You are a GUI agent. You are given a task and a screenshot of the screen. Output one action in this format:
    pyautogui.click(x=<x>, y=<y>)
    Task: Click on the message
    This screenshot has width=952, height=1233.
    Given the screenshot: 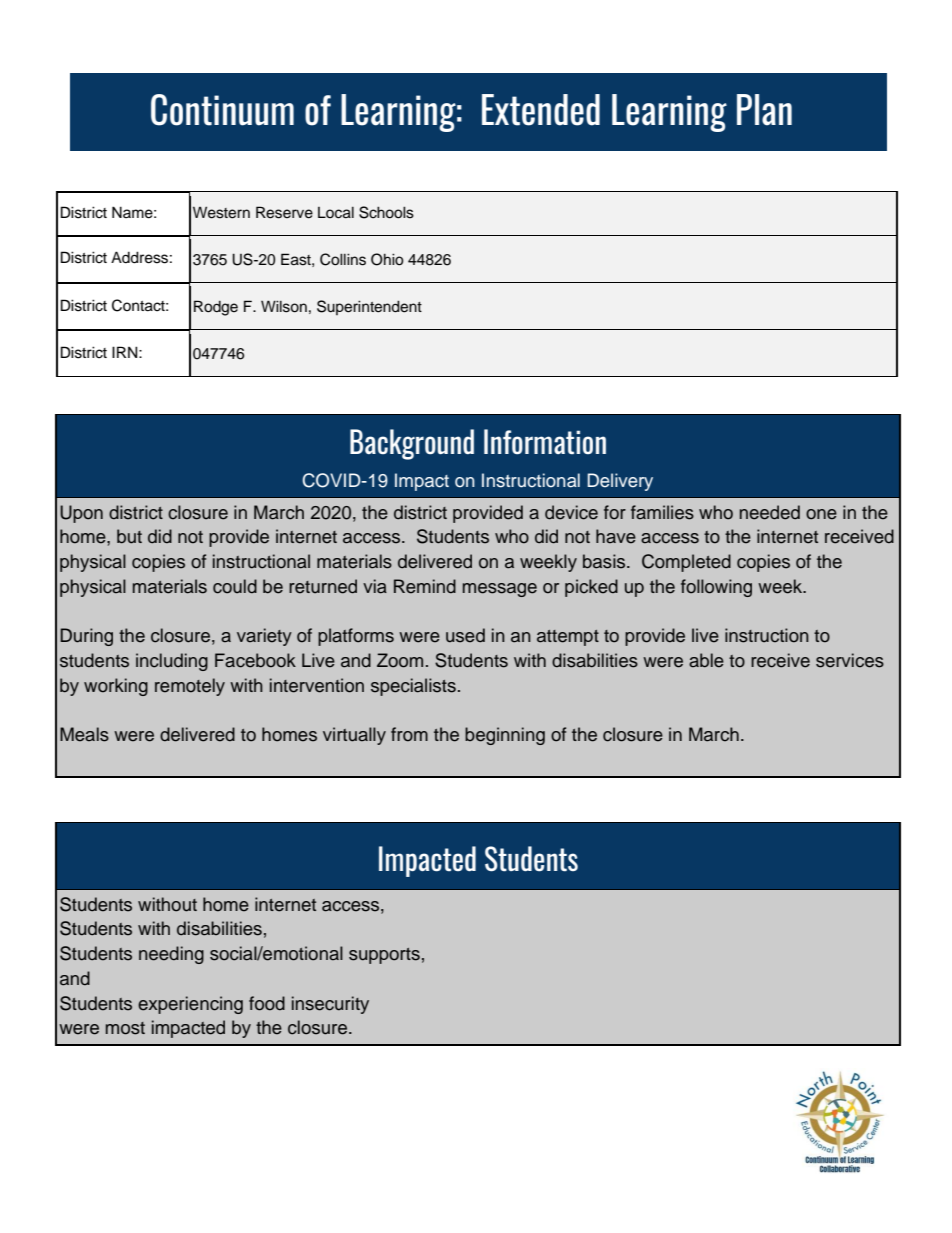 What is the action you would take?
    pyautogui.click(x=500, y=590)
